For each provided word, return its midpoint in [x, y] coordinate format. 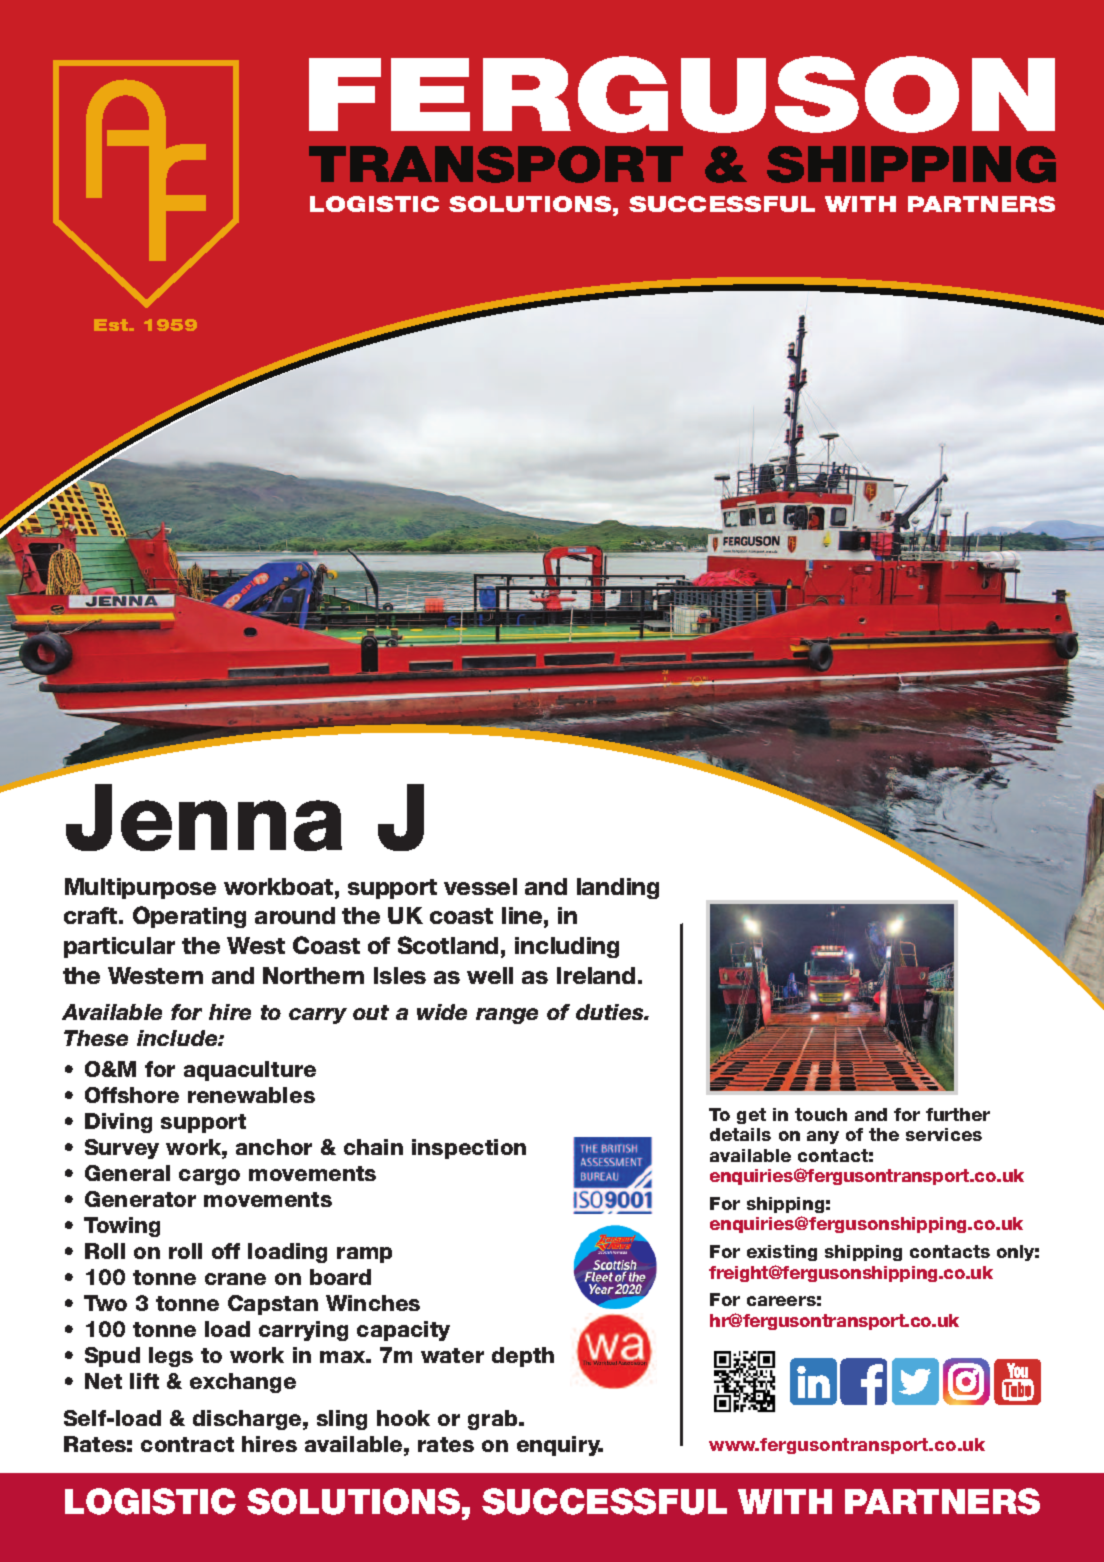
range [507, 1016]
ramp [364, 1255]
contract [187, 1444]
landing [618, 888]
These [96, 1038]
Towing [122, 1227]
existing [782, 1253]
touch [821, 1114]
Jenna [204, 817]
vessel [480, 886]
